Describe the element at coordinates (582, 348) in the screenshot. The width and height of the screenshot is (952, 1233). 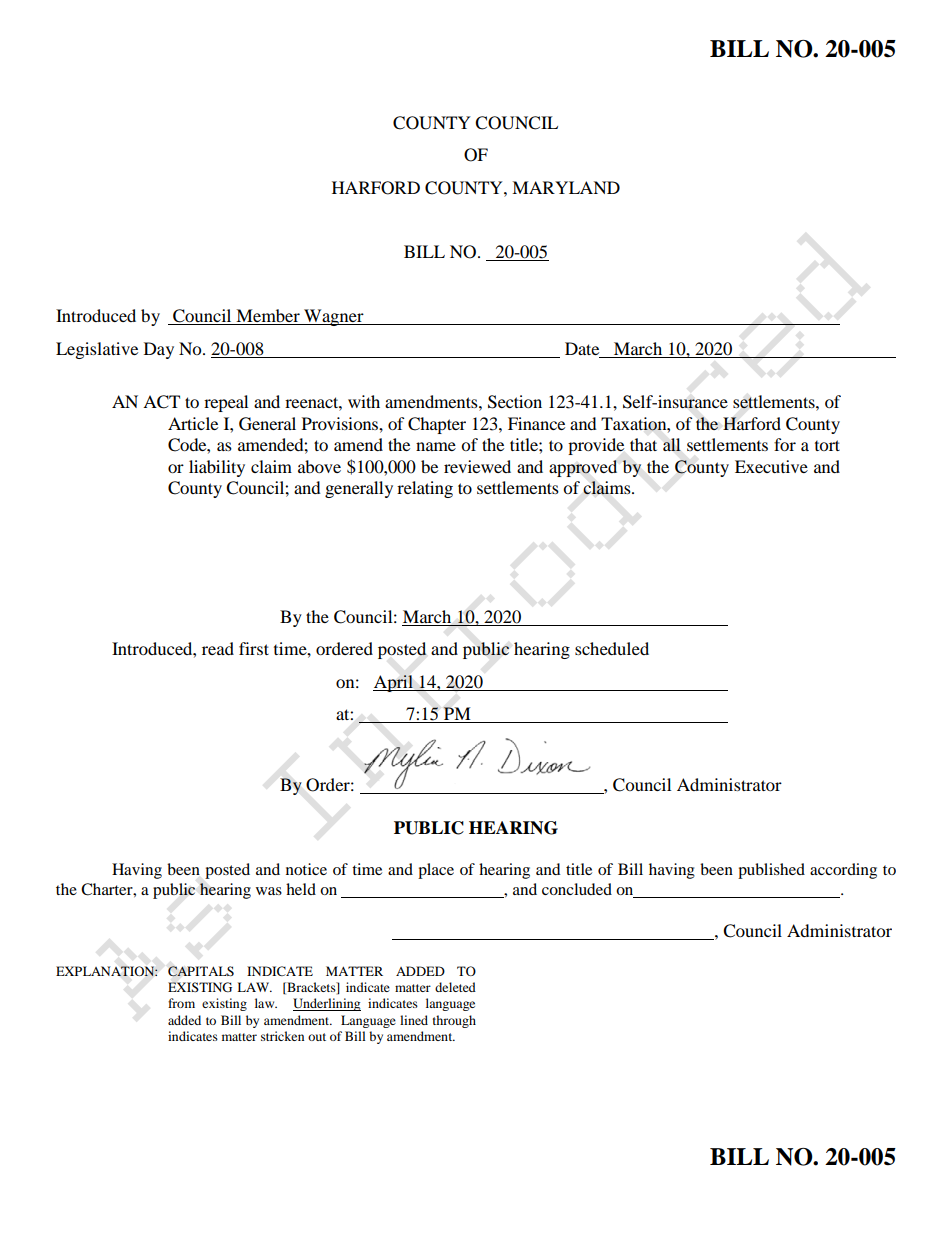
I see `Date` at that location.
